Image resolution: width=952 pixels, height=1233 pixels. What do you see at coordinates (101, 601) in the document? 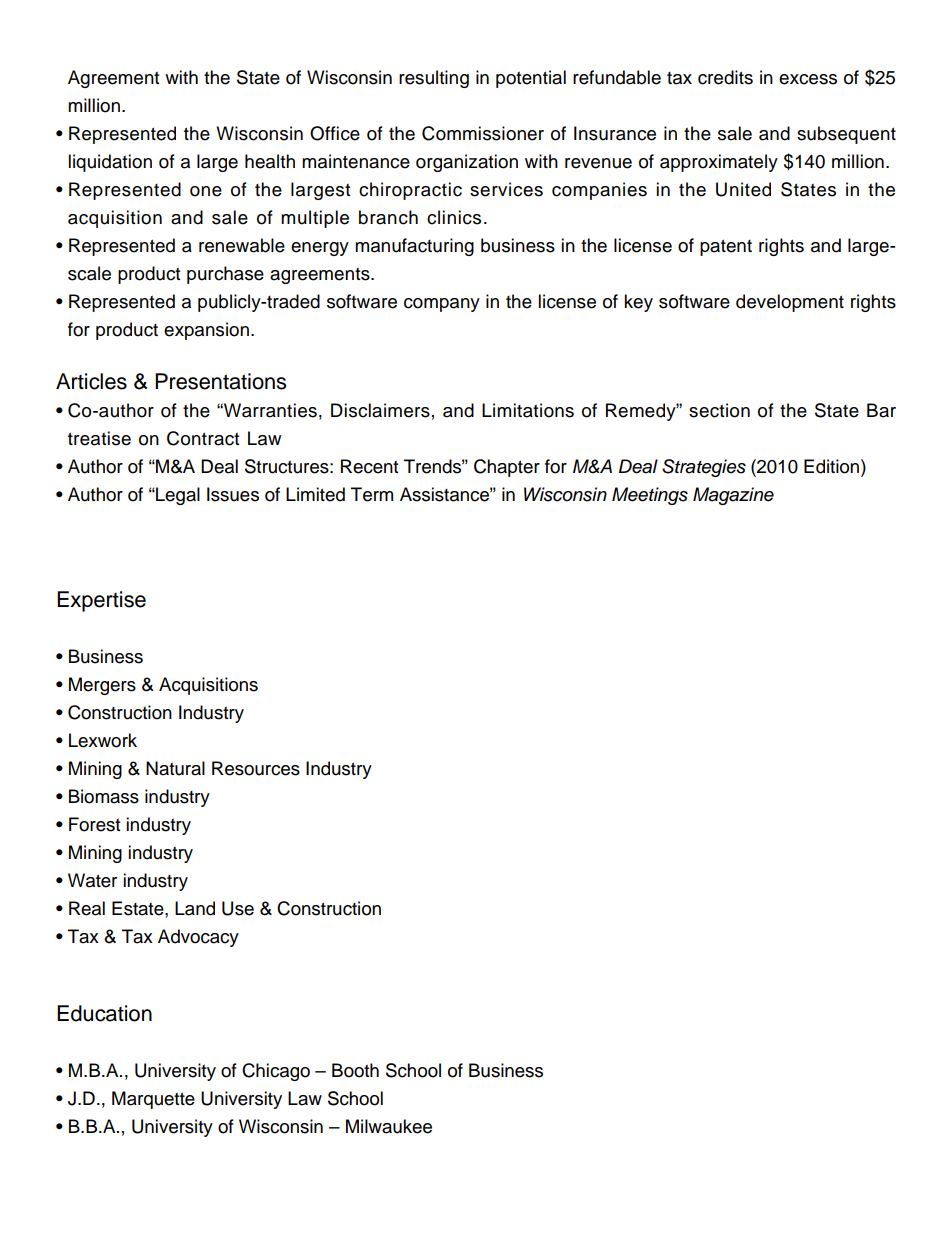
I see `Expertise` at bounding box center [101, 601].
